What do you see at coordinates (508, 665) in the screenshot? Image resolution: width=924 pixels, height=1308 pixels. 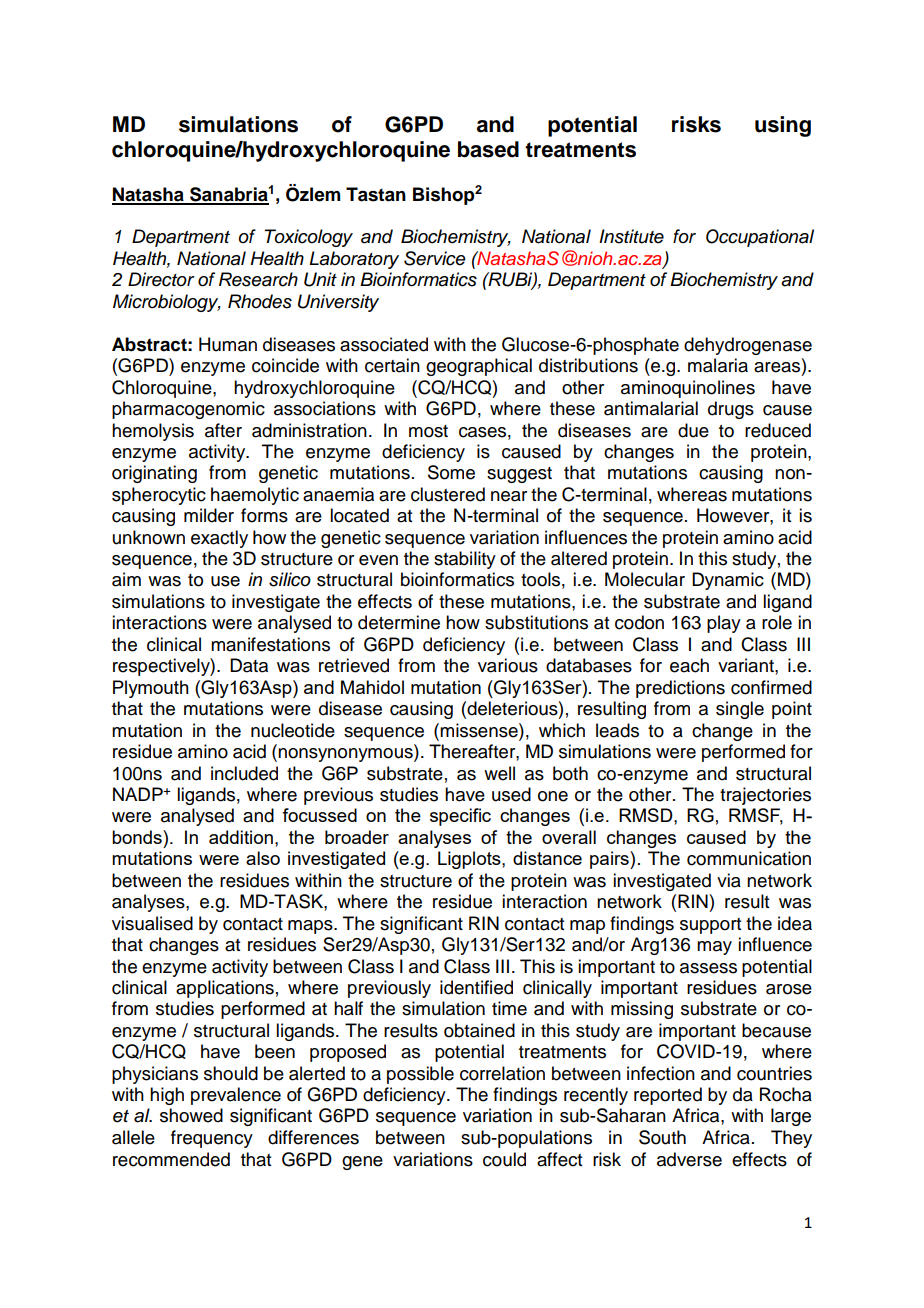 I see `various` at bounding box center [508, 665].
